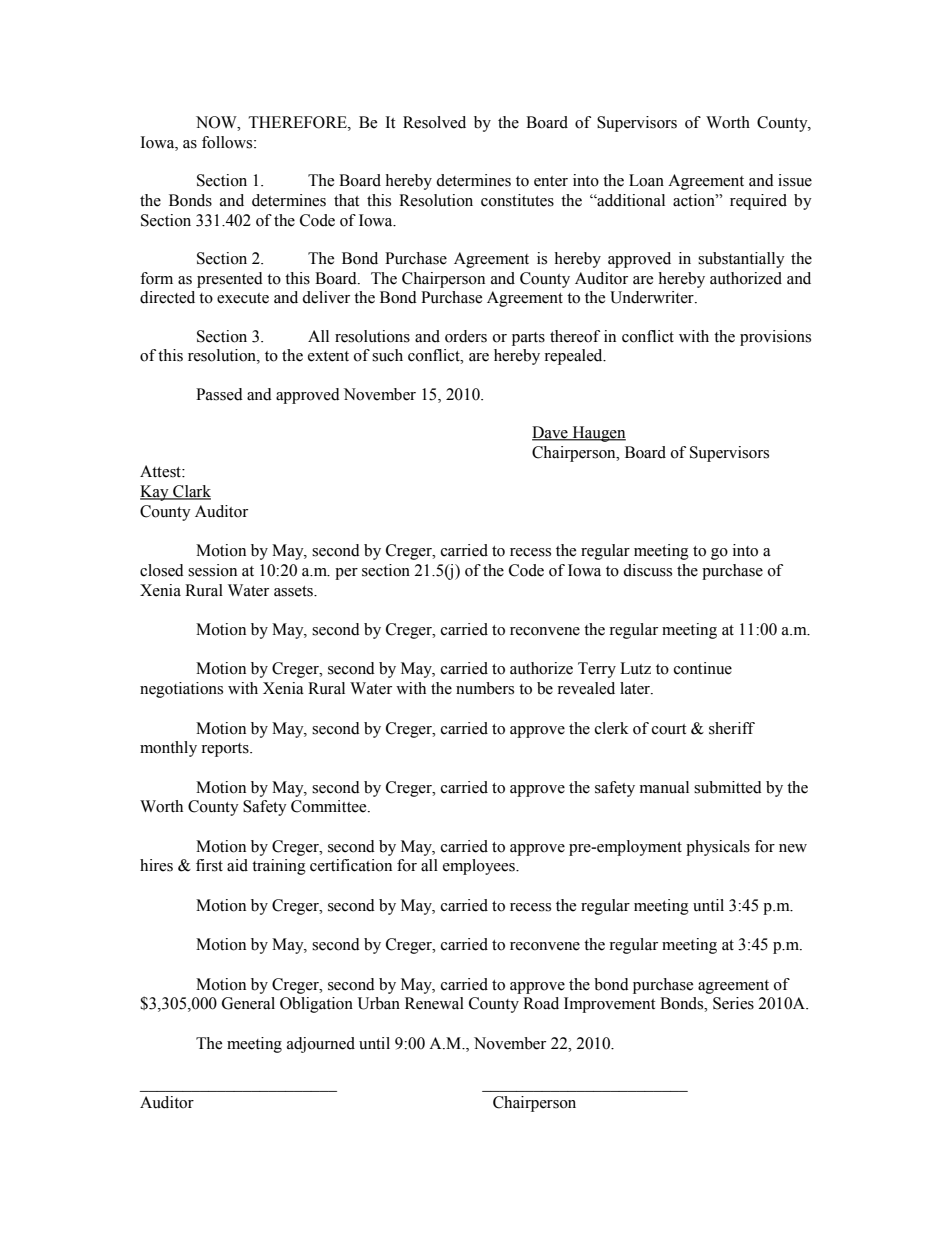 The height and width of the page is (1233, 952). I want to click on orders, so click(466, 336).
